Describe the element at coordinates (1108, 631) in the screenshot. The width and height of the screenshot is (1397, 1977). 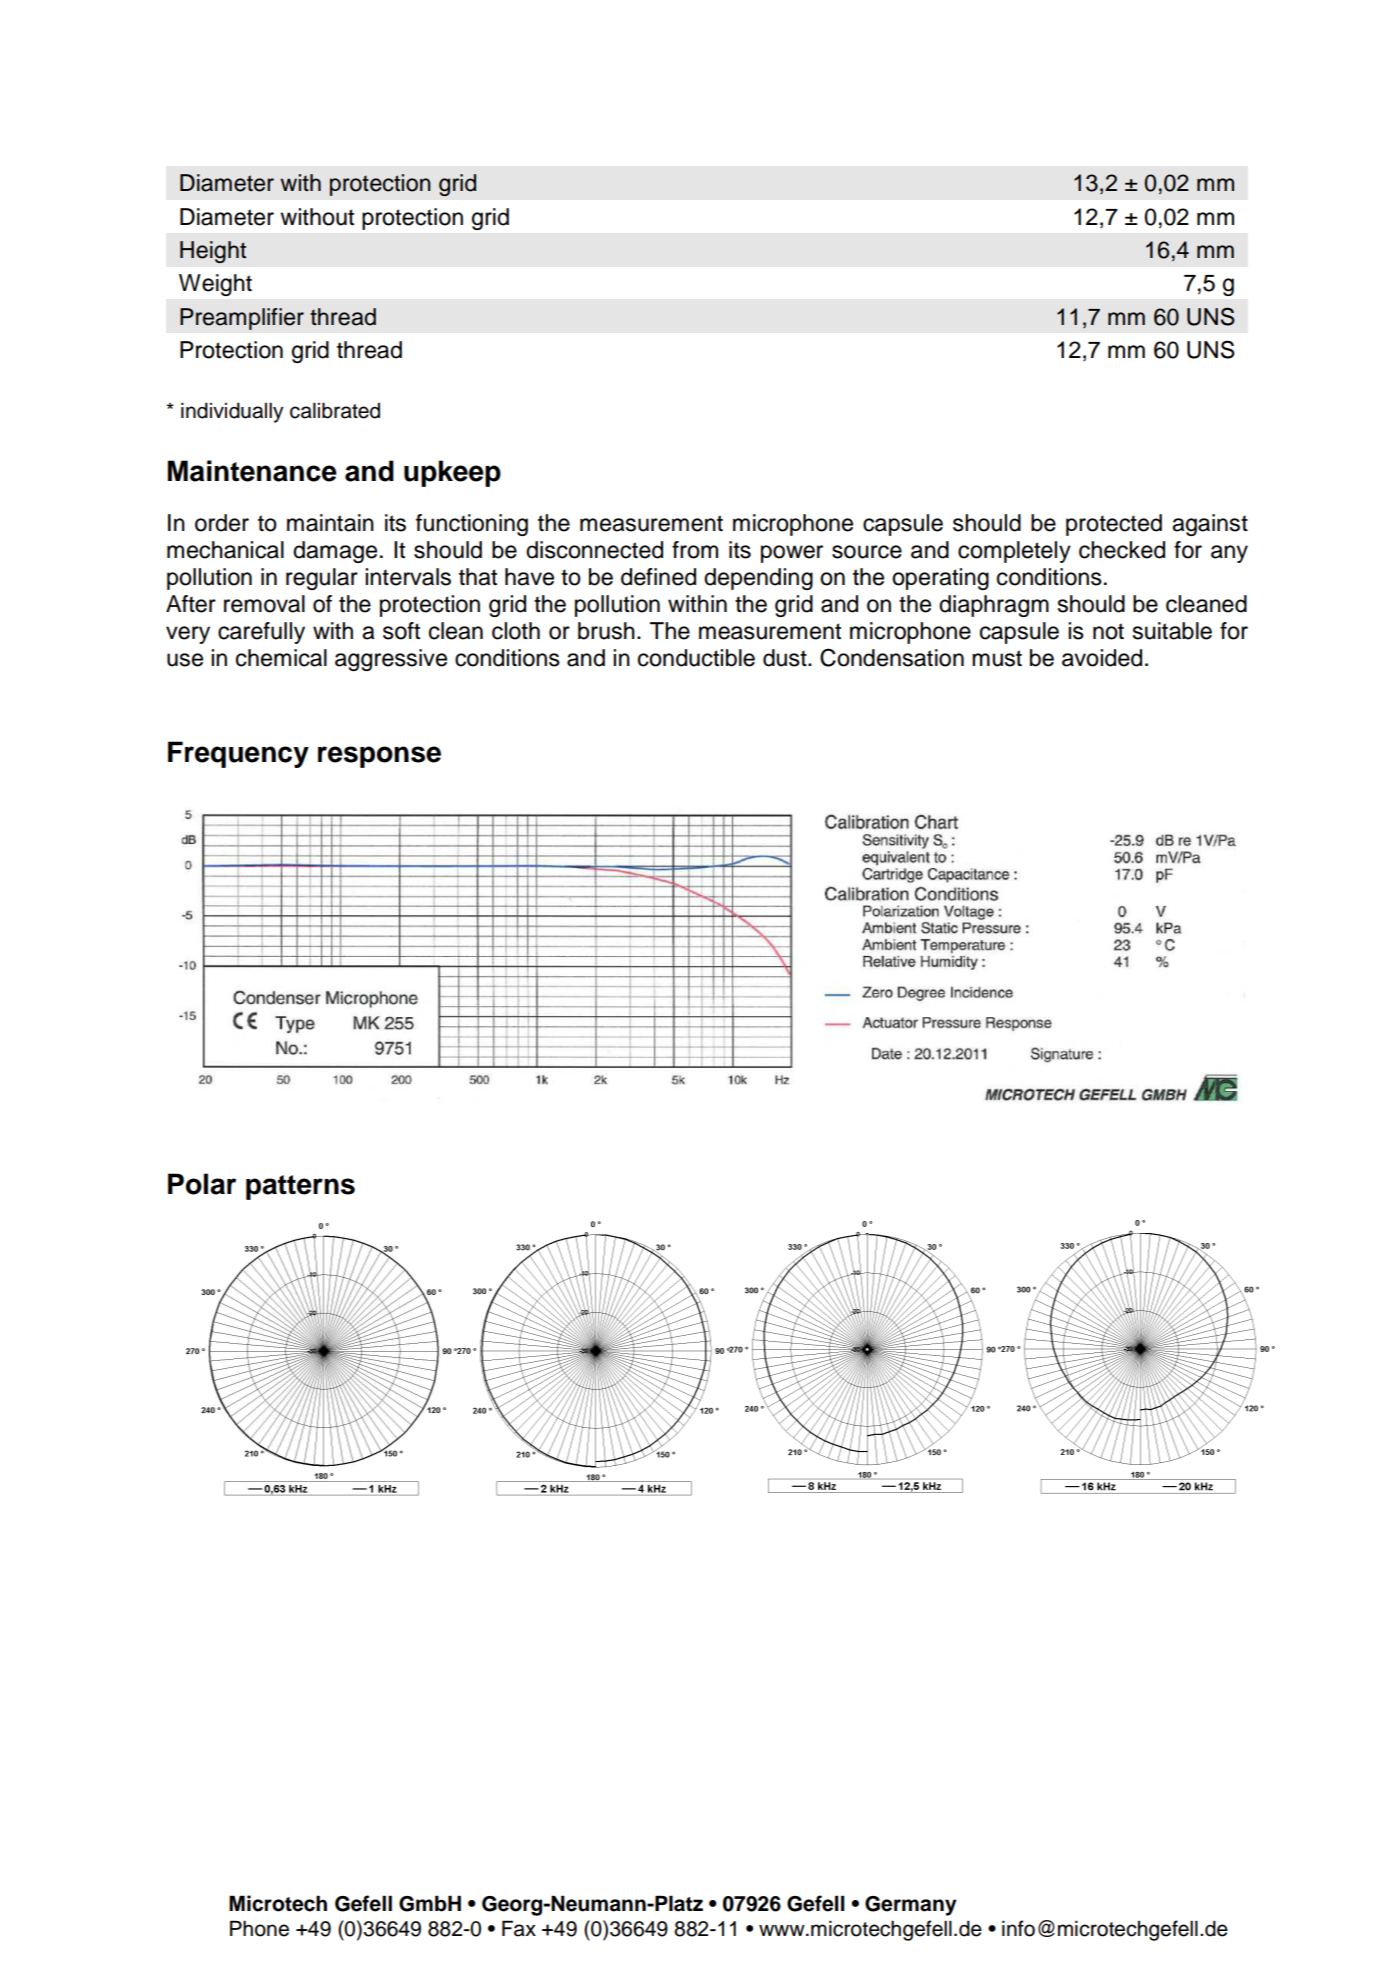
I see `not` at that location.
